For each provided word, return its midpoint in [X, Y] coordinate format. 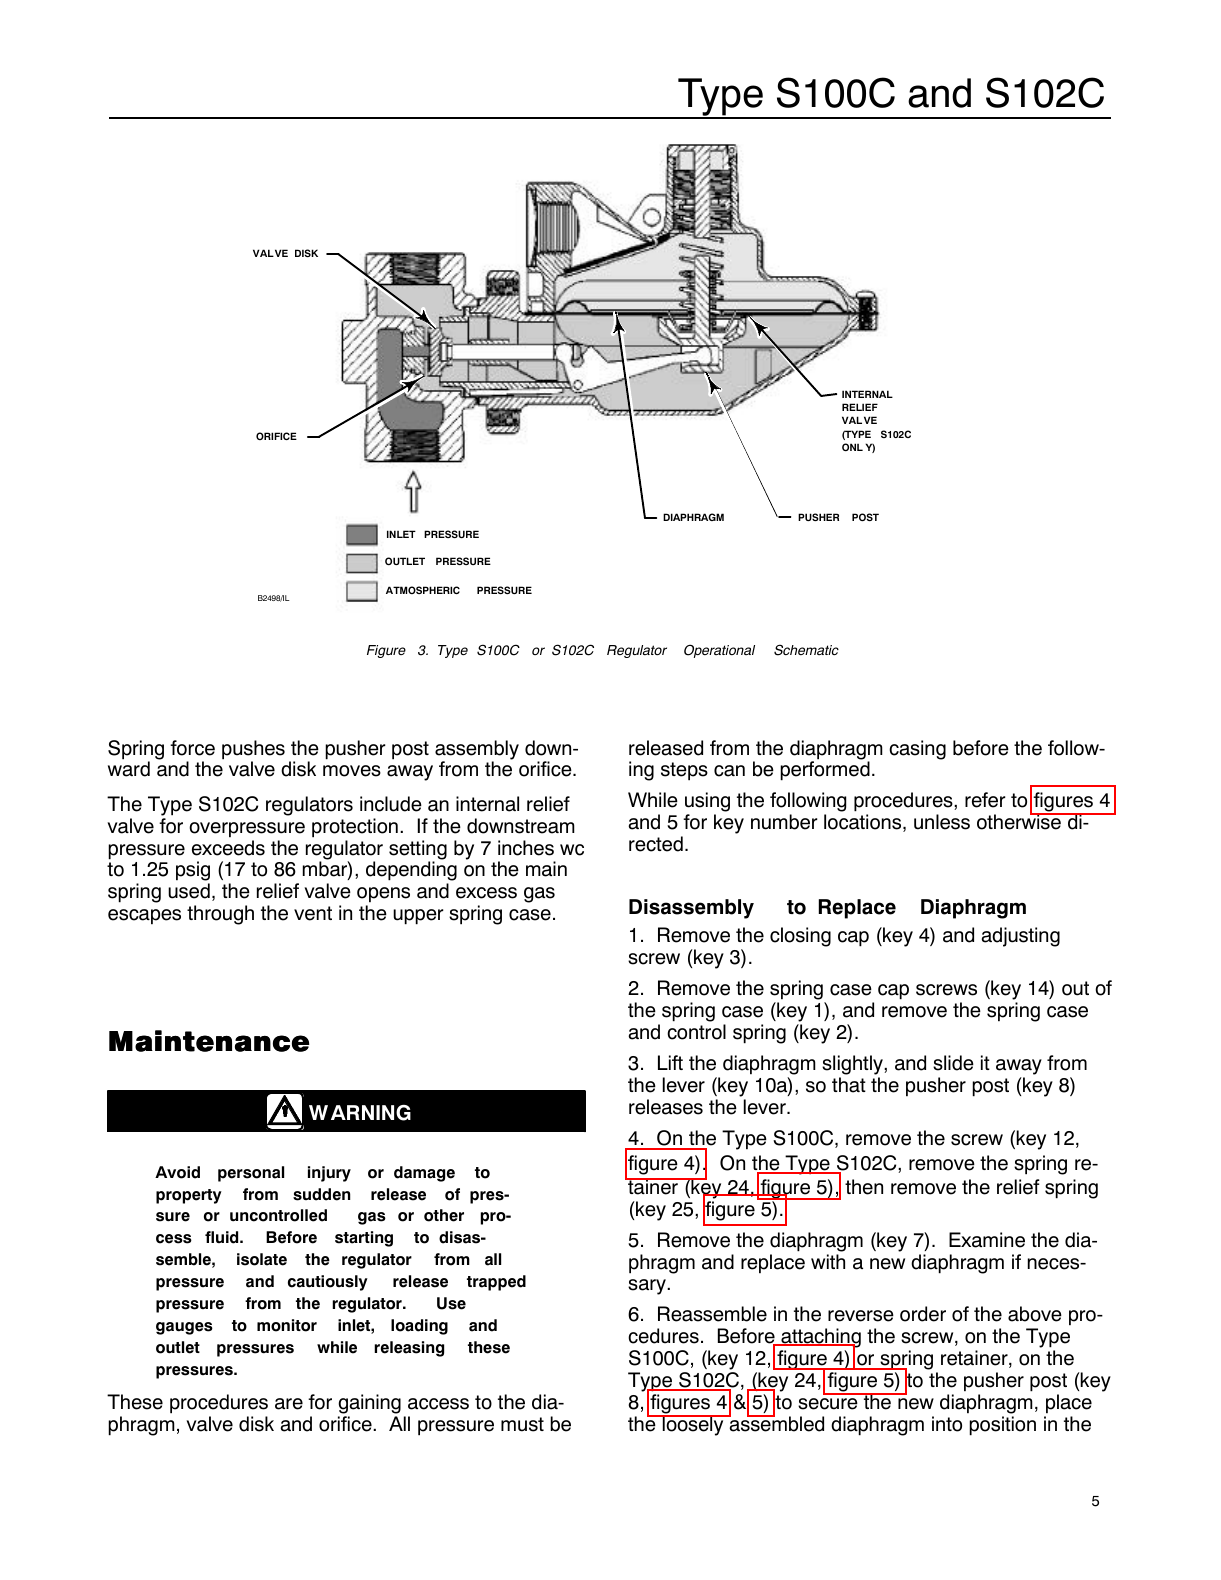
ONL [852, 447]
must [522, 1424]
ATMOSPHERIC [423, 590]
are [289, 1404]
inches [526, 848]
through [220, 915]
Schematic [806, 650]
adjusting [1020, 937]
